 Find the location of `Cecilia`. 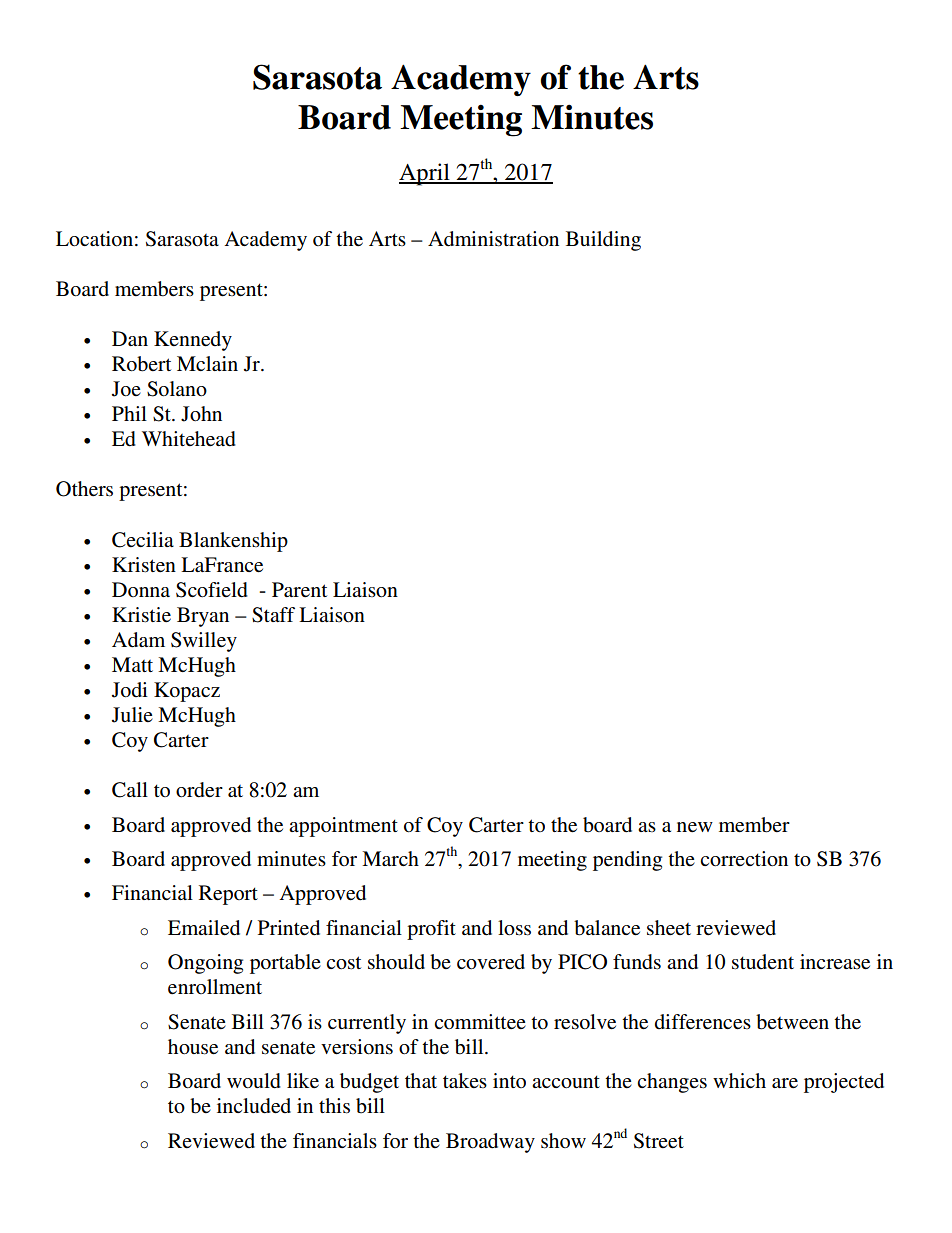

Cecilia is located at coordinates (143, 540).
